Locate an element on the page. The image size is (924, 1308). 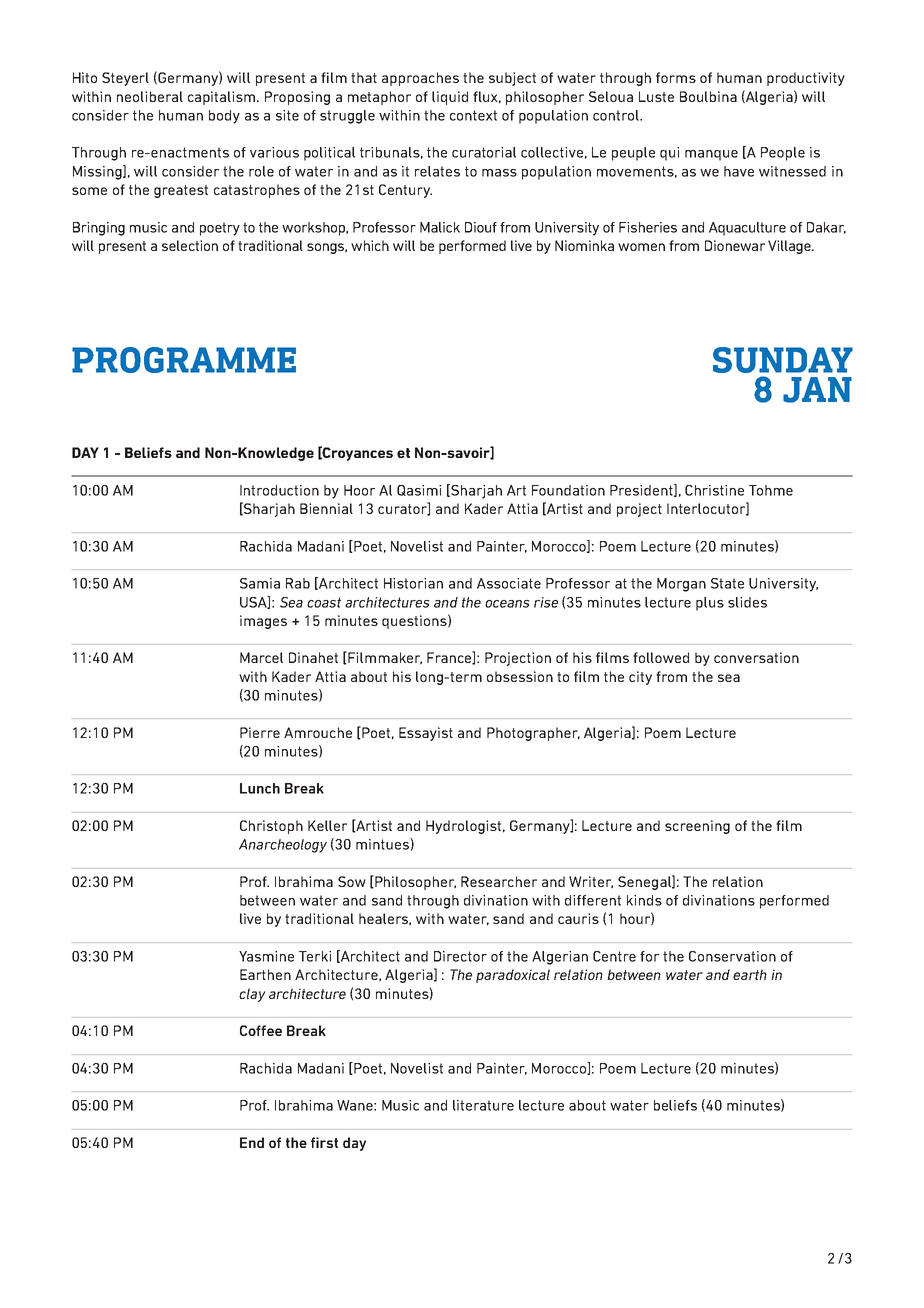
Lunch is located at coordinates (260, 788).
